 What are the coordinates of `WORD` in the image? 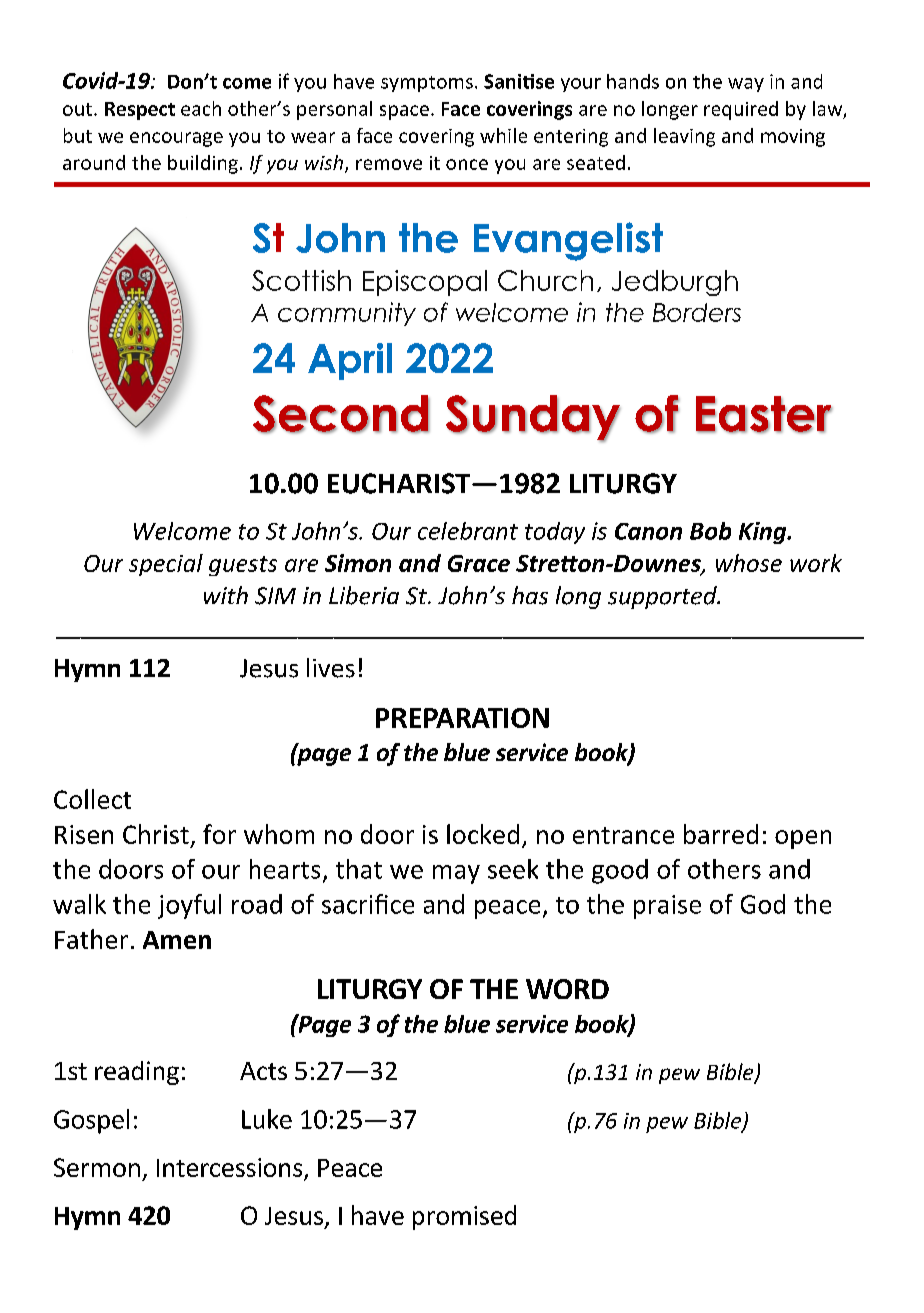 It's located at (567, 989).
